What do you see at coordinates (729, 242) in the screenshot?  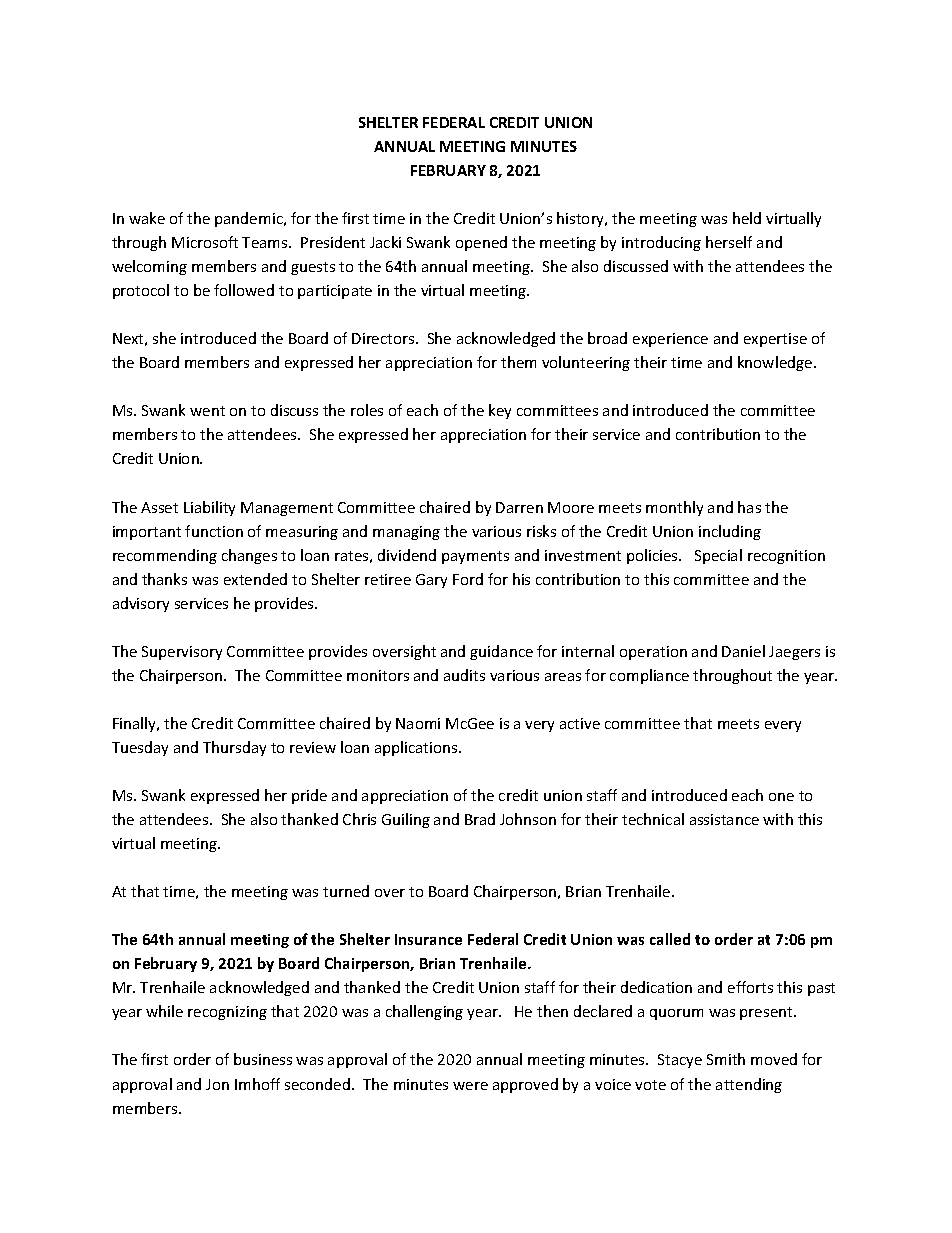 I see `herself` at bounding box center [729, 242].
